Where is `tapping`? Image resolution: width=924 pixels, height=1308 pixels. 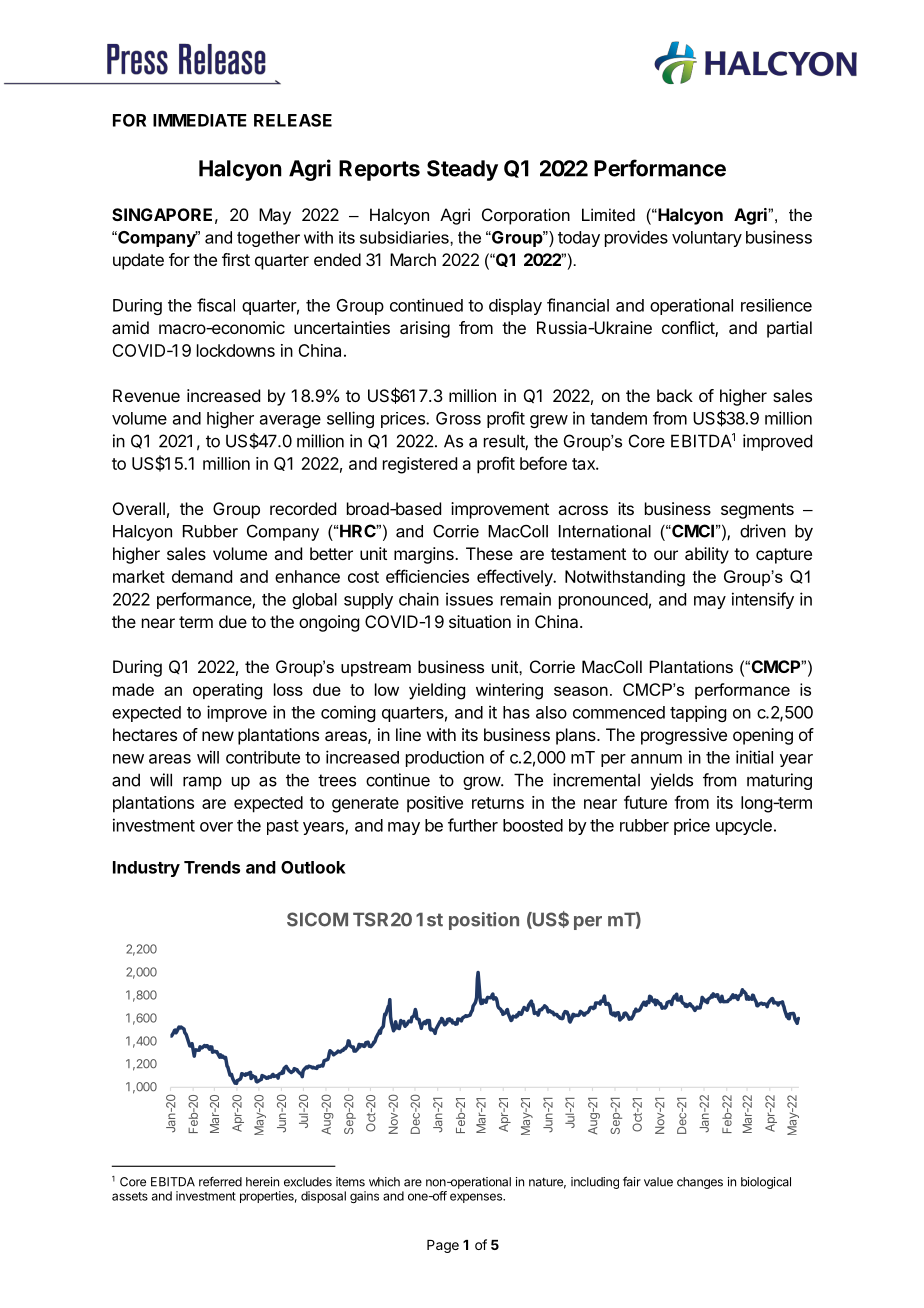
tapping is located at coordinates (698, 713).
